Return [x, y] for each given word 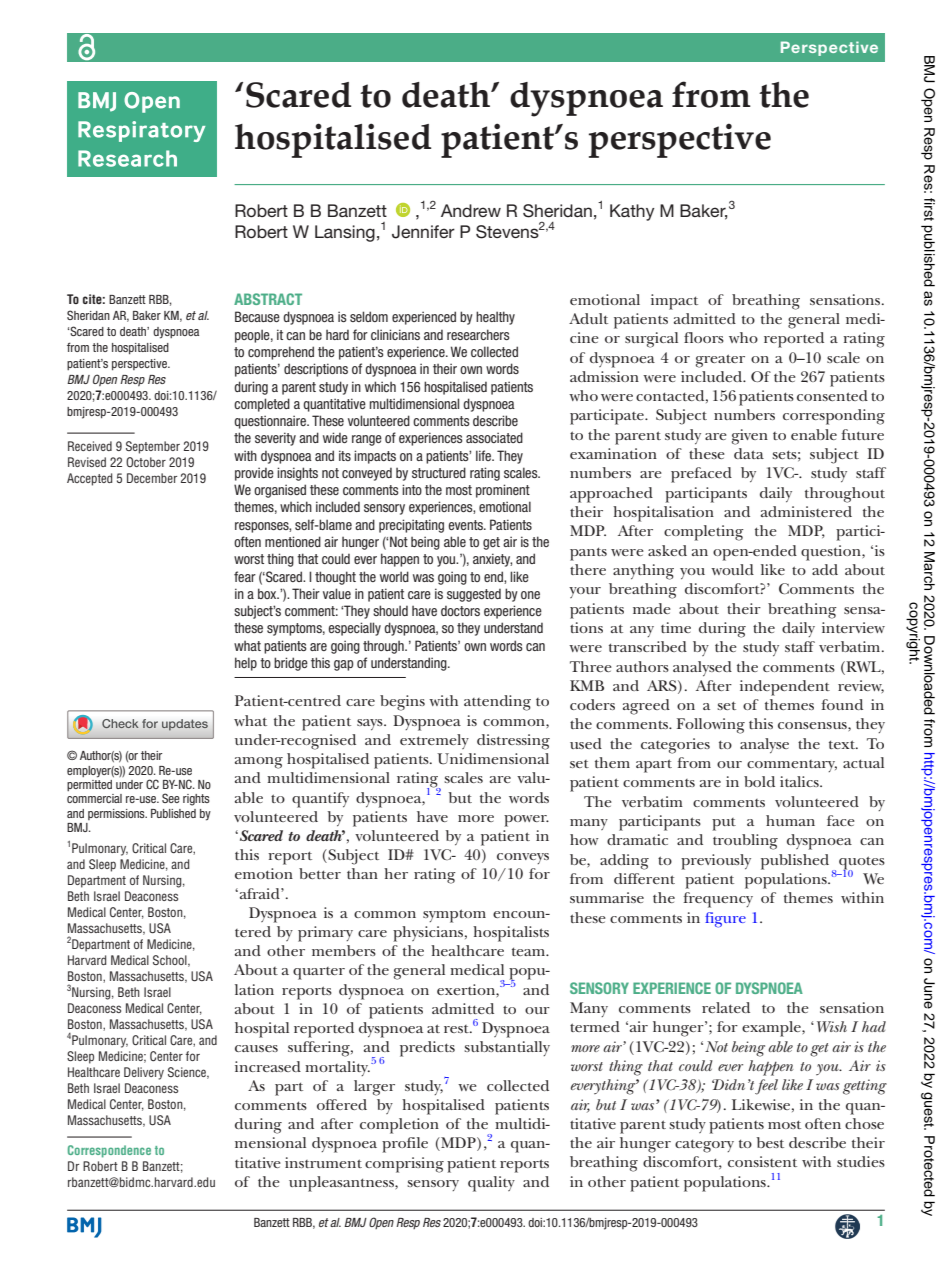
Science [188, 1073]
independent [785, 688]
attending [497, 703]
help [246, 664]
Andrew [471, 210]
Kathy [632, 212]
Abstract [268, 299]
